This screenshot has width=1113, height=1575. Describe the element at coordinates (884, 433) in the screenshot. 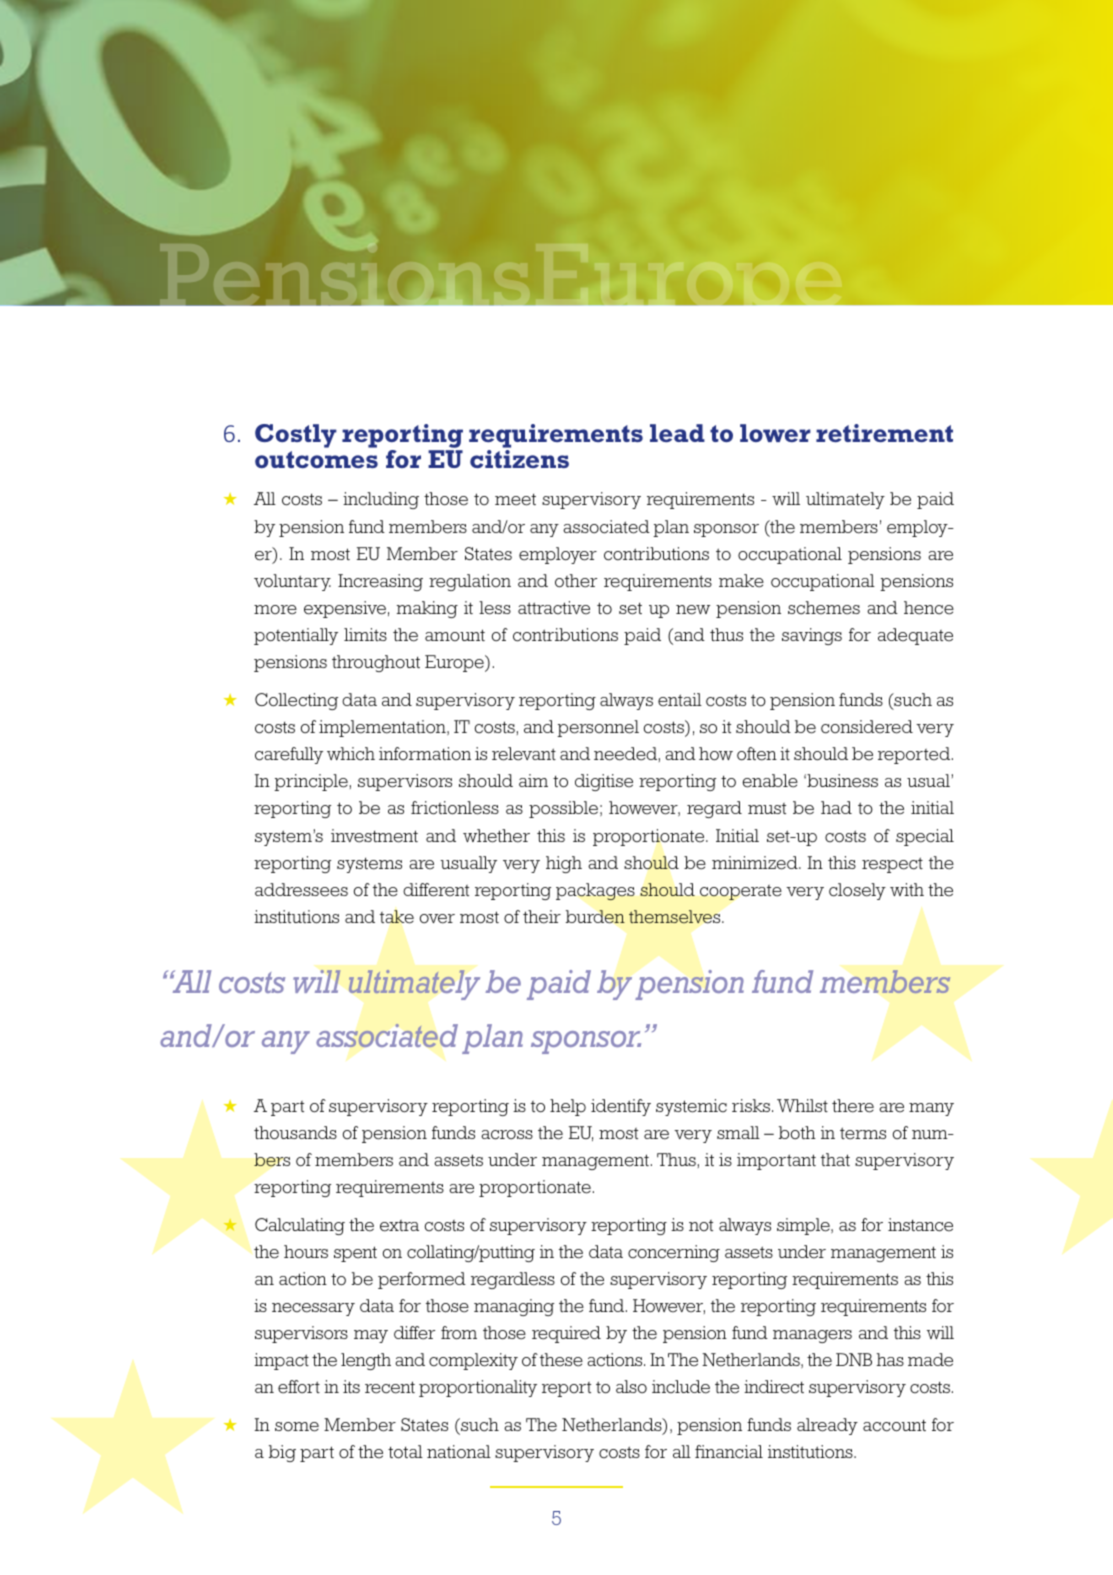

I see `retirement` at that location.
